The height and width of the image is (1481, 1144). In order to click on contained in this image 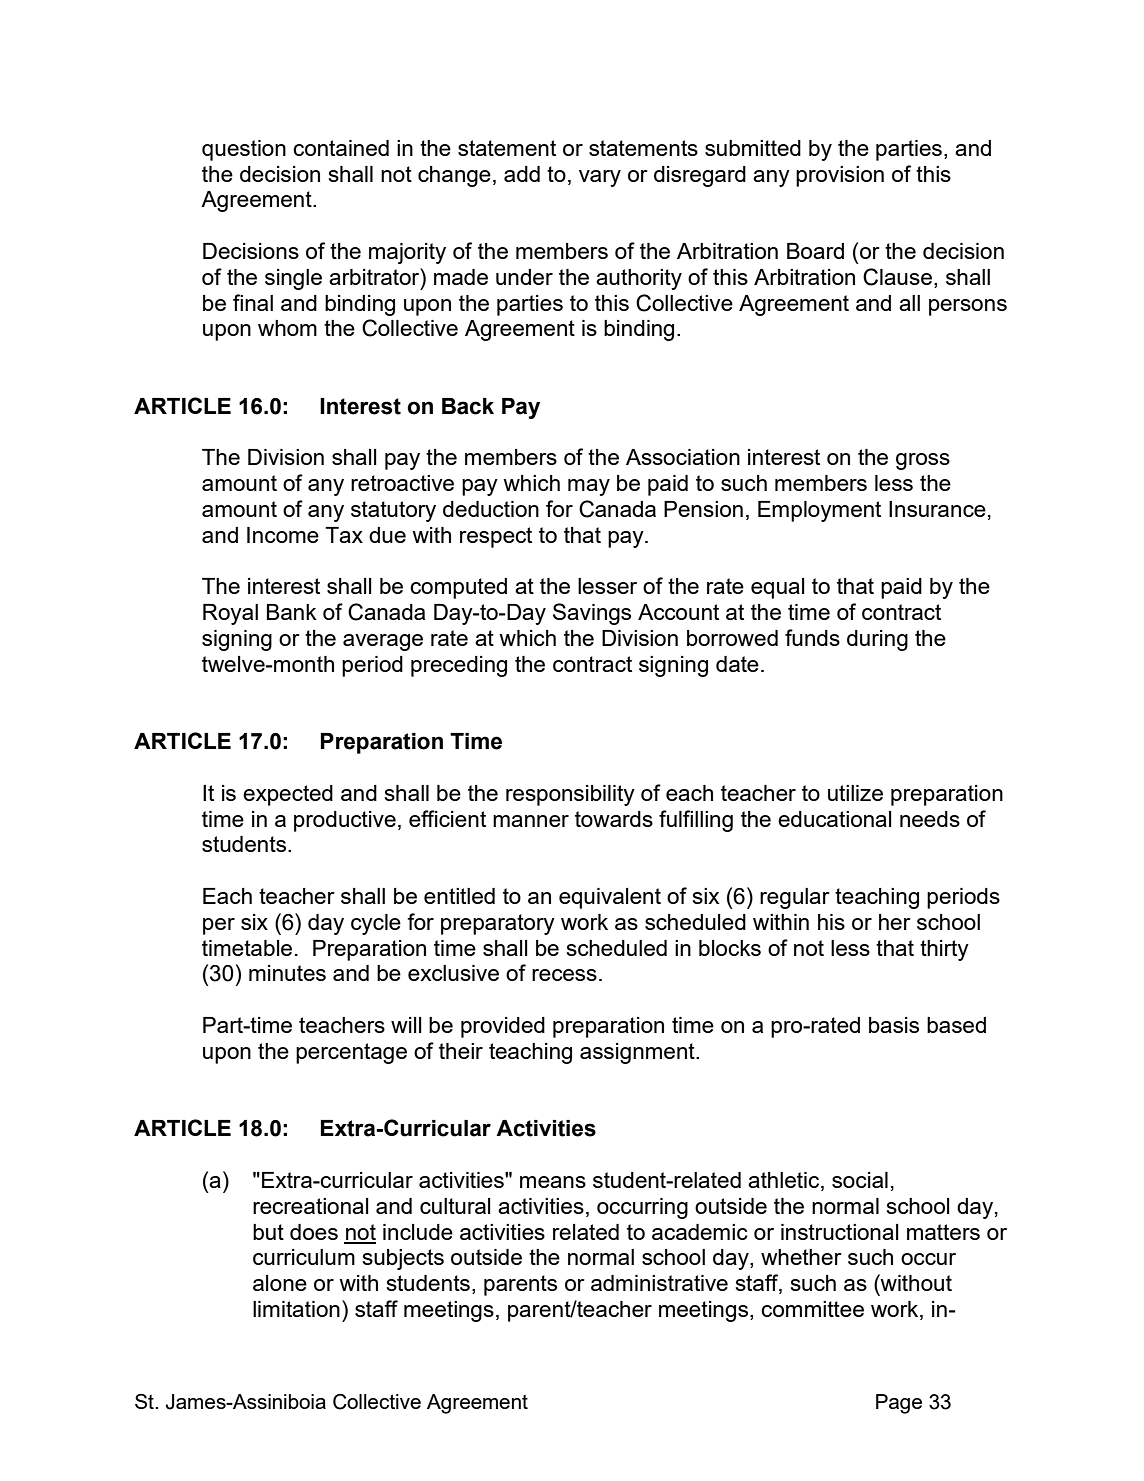, I will do `click(341, 148)`.
